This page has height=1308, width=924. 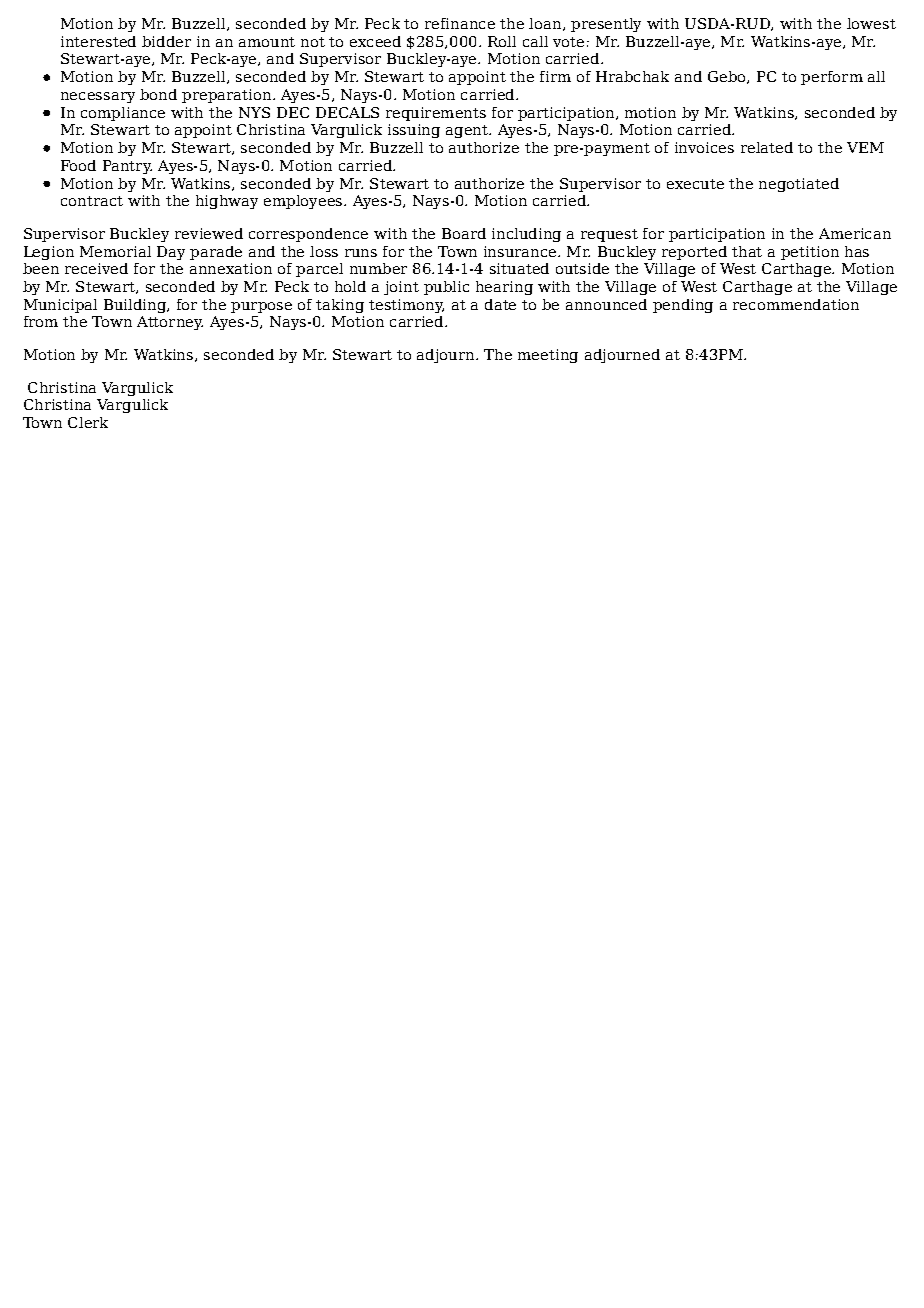 I want to click on agent, so click(x=468, y=131).
